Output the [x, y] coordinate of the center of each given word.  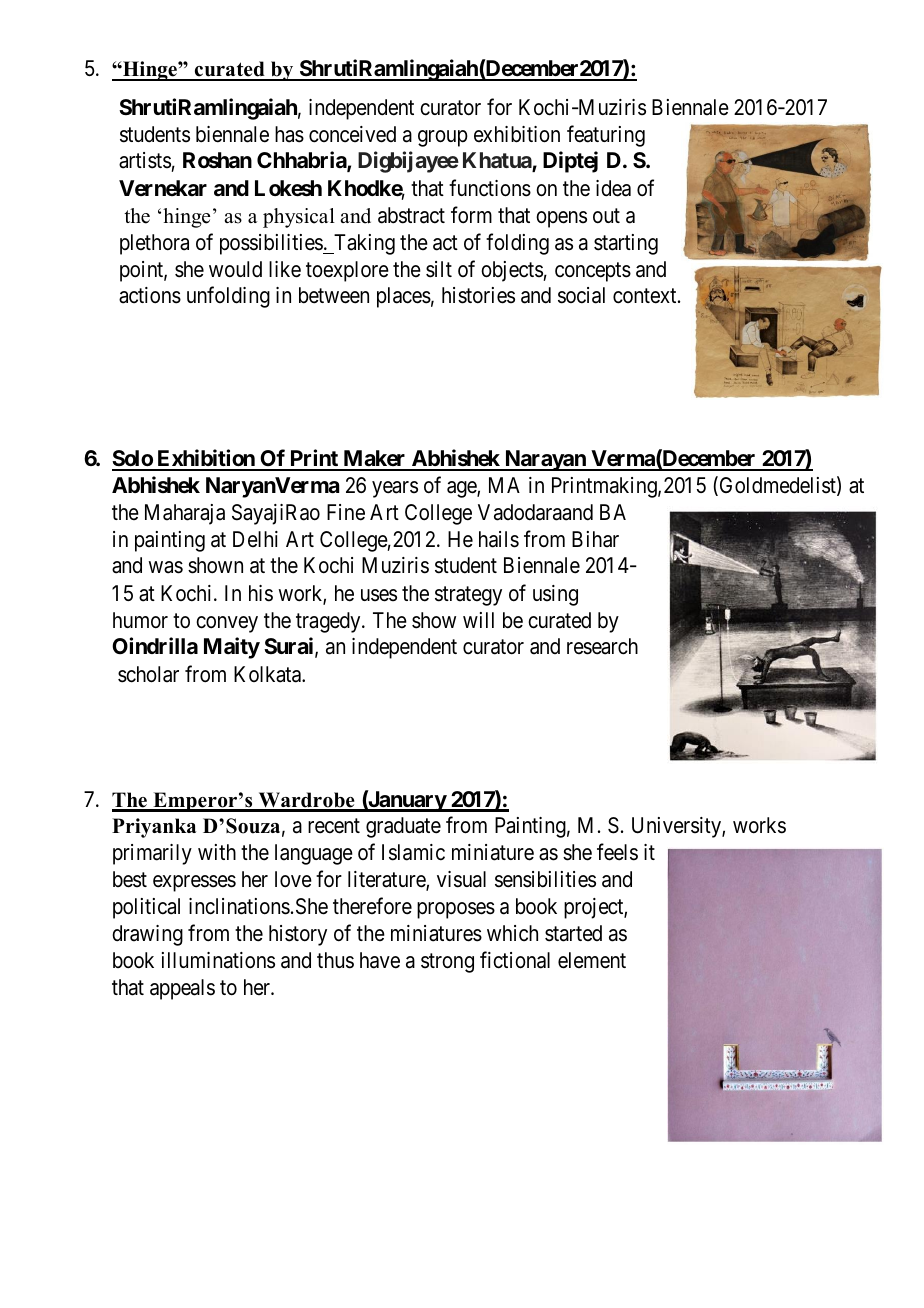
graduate [403, 827]
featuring [606, 136]
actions [150, 295]
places [404, 297]
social [581, 295]
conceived [352, 134]
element [592, 960]
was [166, 568]
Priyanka [154, 828]
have [380, 960]
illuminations [218, 960]
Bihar [595, 539]
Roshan [217, 160]
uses [379, 595]
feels [617, 852]
